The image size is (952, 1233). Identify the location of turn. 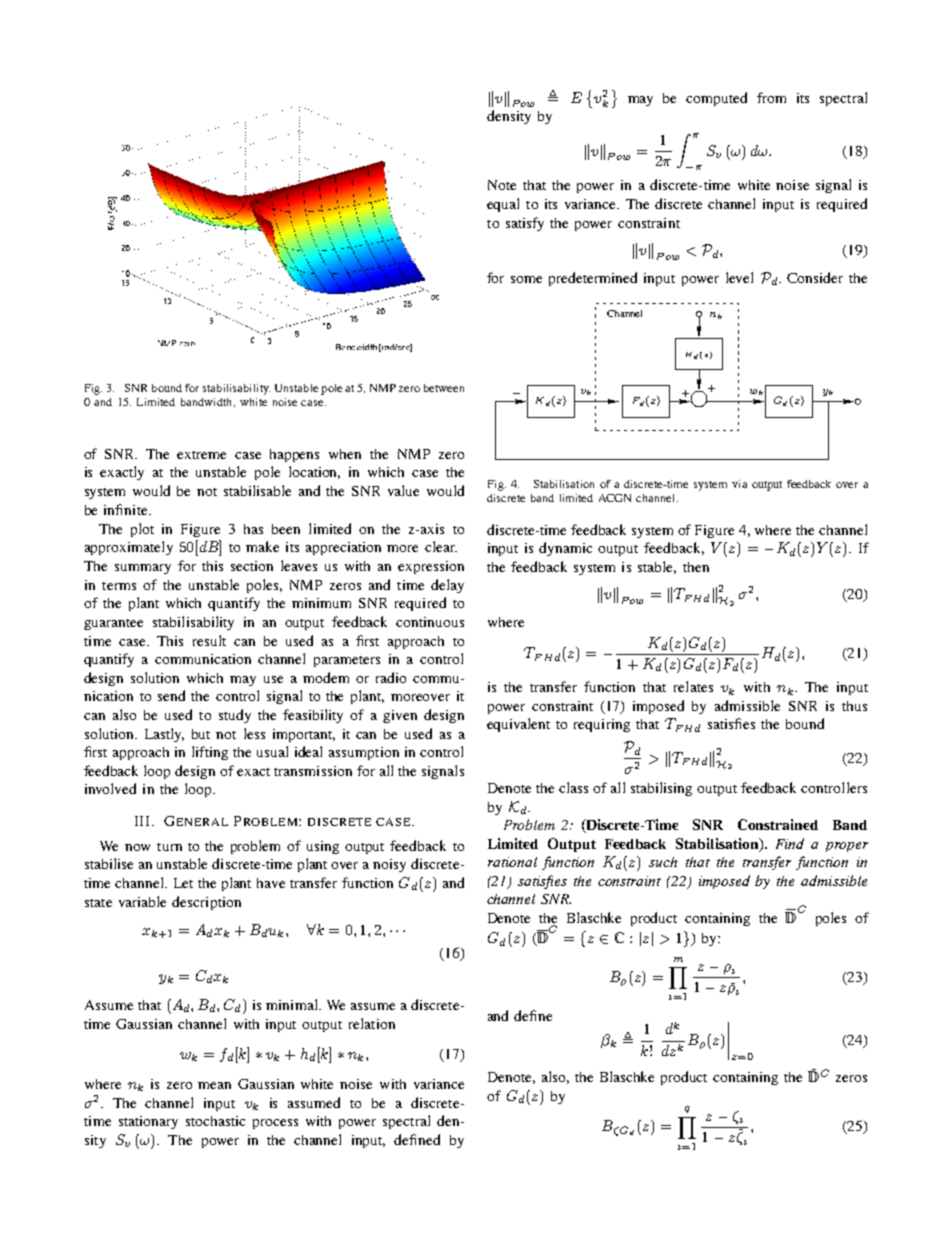
(169, 847).
